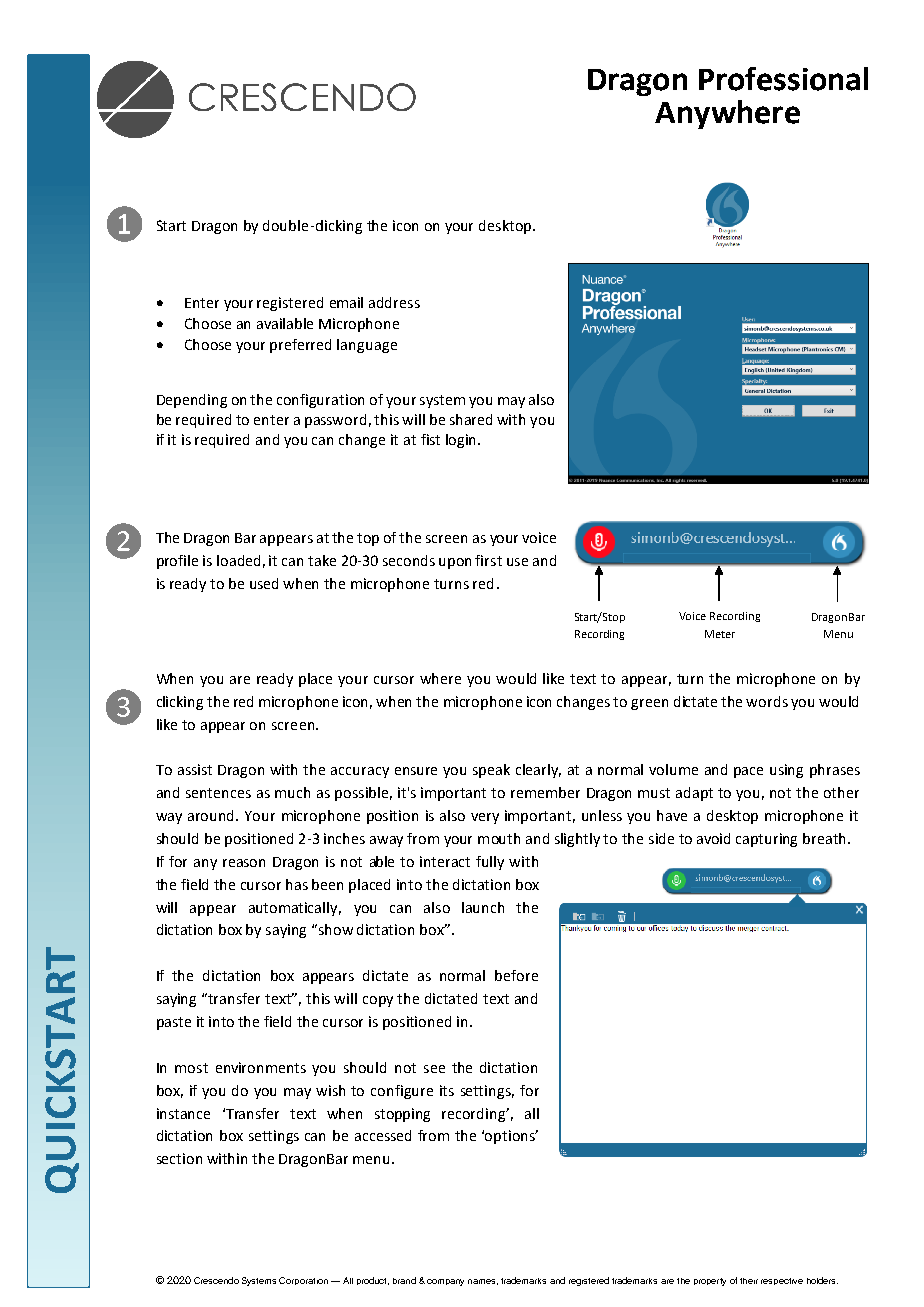  Describe the element at coordinates (749, 1281) in the page. I see `their` at that location.
